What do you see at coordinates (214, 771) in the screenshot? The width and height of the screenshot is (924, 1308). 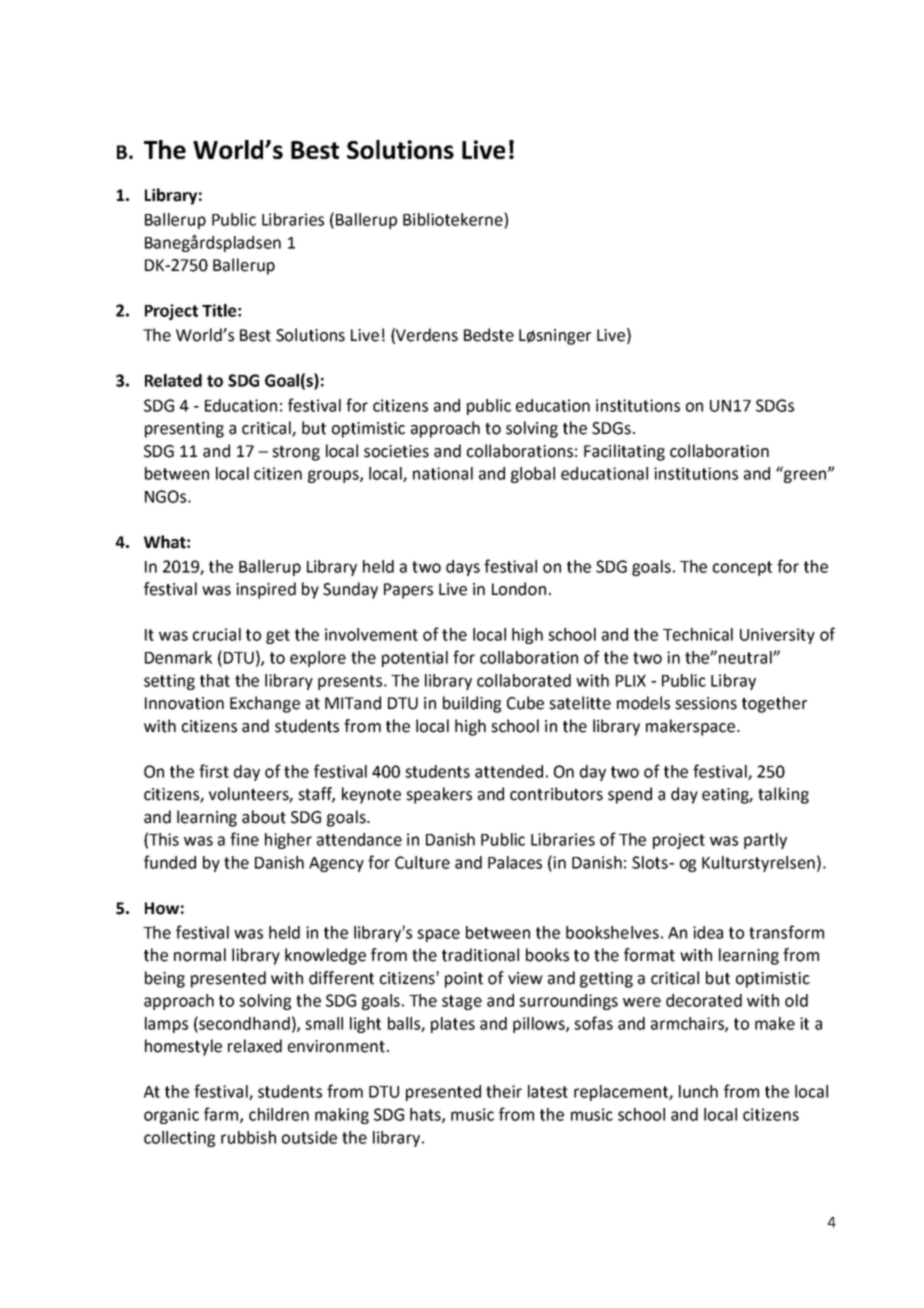 I see `first` at bounding box center [214, 771].
